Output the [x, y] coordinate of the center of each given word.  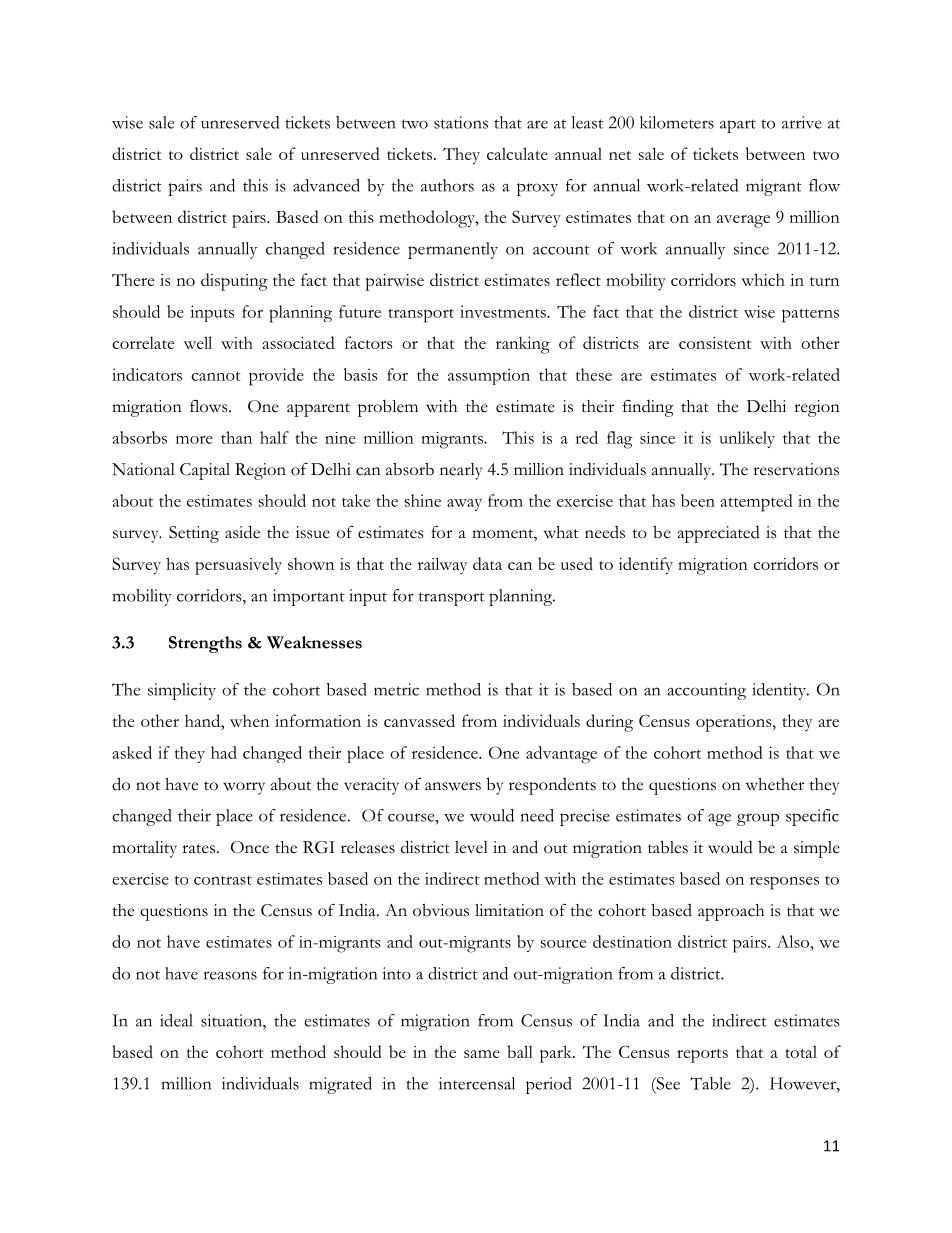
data [487, 563]
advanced [326, 185]
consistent [715, 343]
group [758, 819]
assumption [489, 376]
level [471, 847]
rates [200, 849]
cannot [216, 376]
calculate [517, 153]
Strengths [205, 644]
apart [738, 126]
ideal [176, 1020]
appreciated [719, 534]
